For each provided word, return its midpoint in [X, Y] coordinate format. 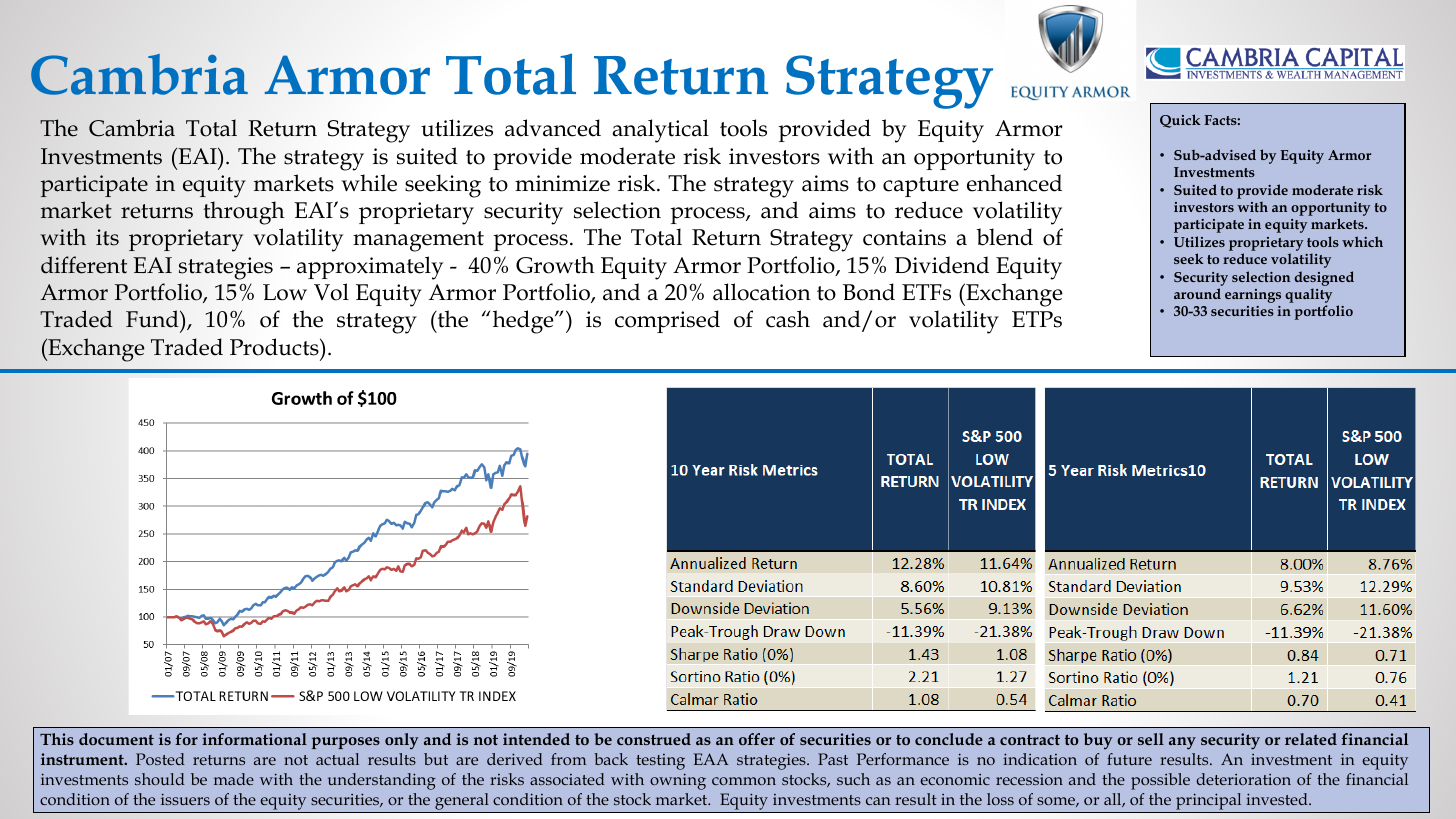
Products [275, 347]
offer [757, 739]
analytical [660, 131]
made [234, 779]
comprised [667, 321]
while [369, 183]
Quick [1180, 121]
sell [1151, 739]
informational [254, 739]
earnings [1253, 296]
